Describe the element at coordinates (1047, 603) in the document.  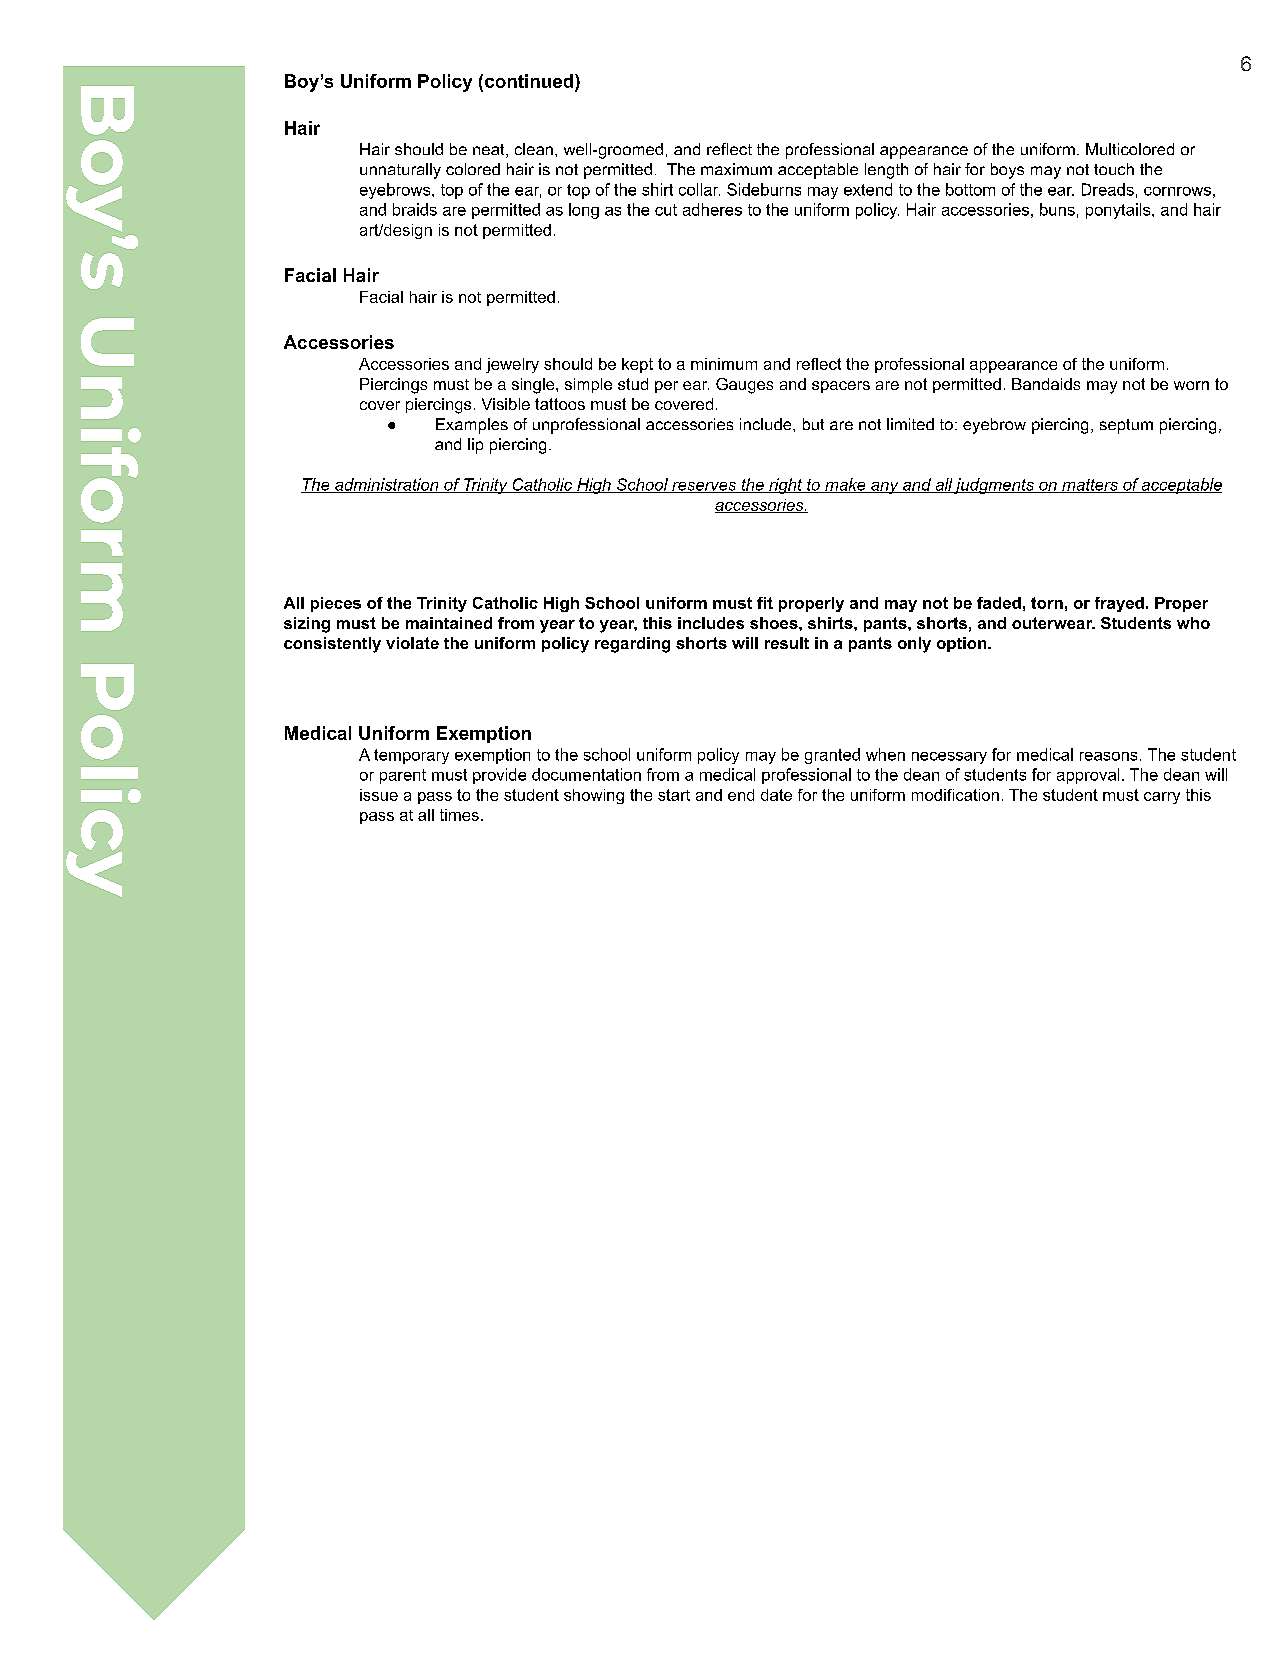
I see `torn` at that location.
